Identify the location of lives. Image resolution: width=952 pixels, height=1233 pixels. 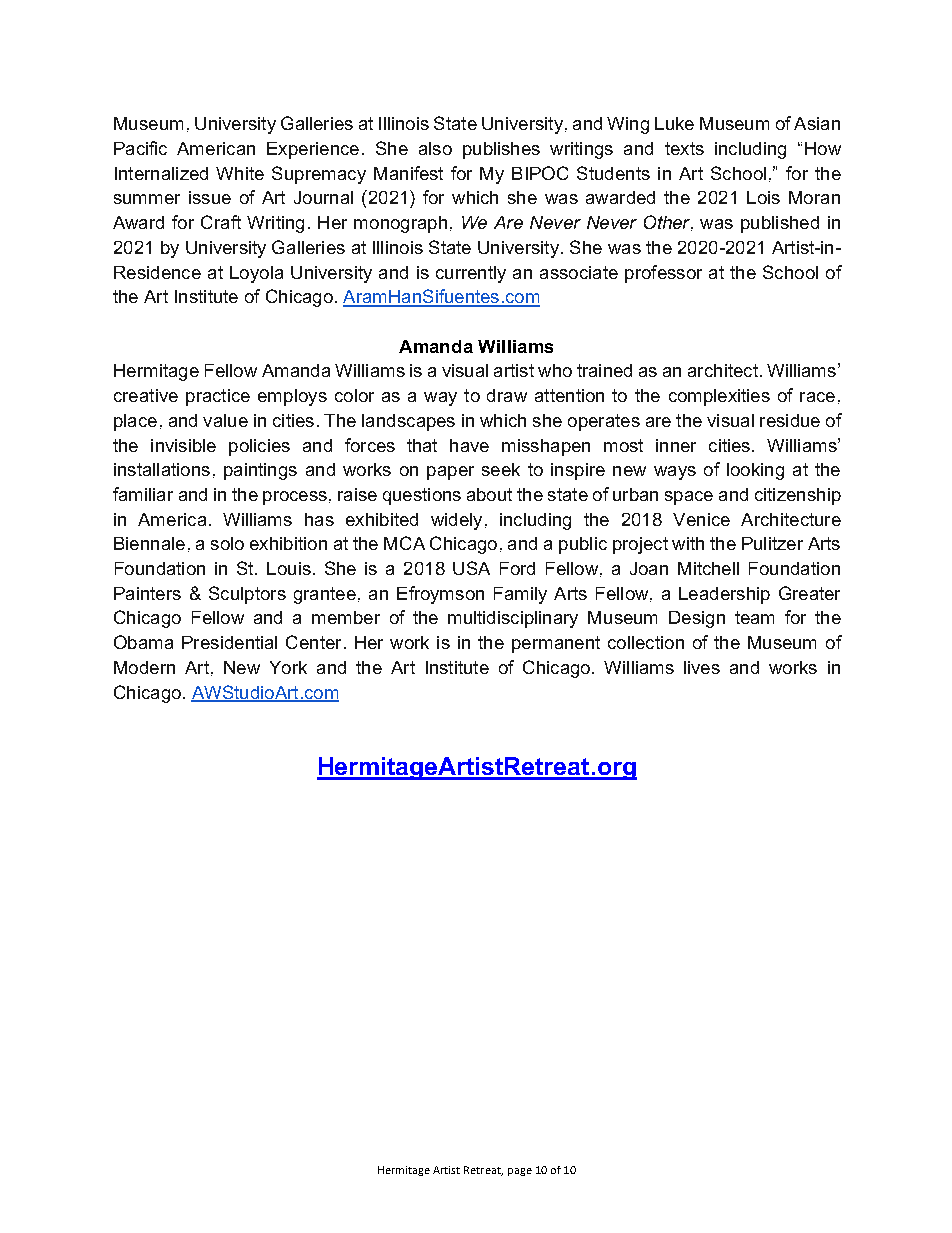
(702, 667).
